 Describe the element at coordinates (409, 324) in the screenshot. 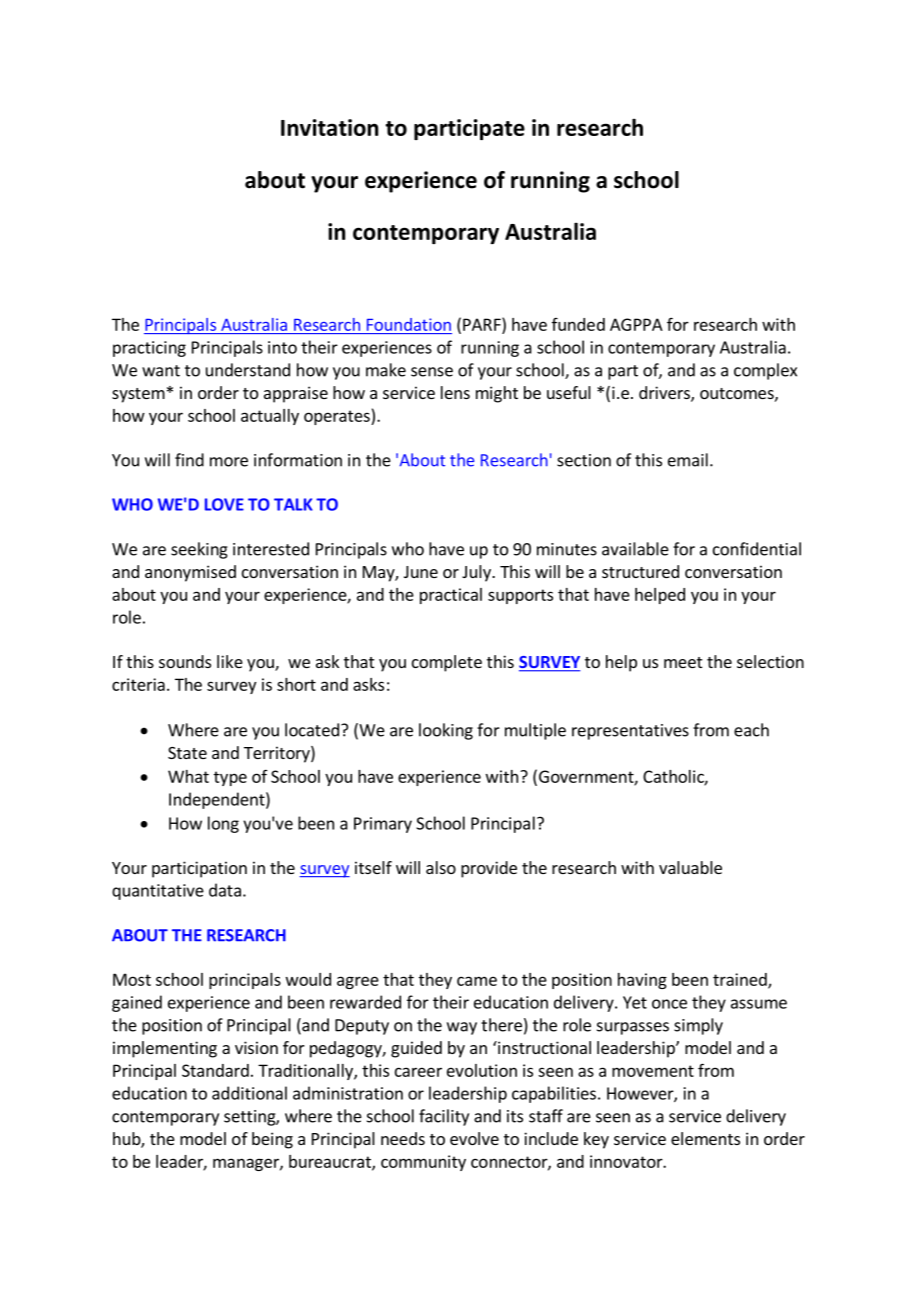

I see `Foundation` at that location.
